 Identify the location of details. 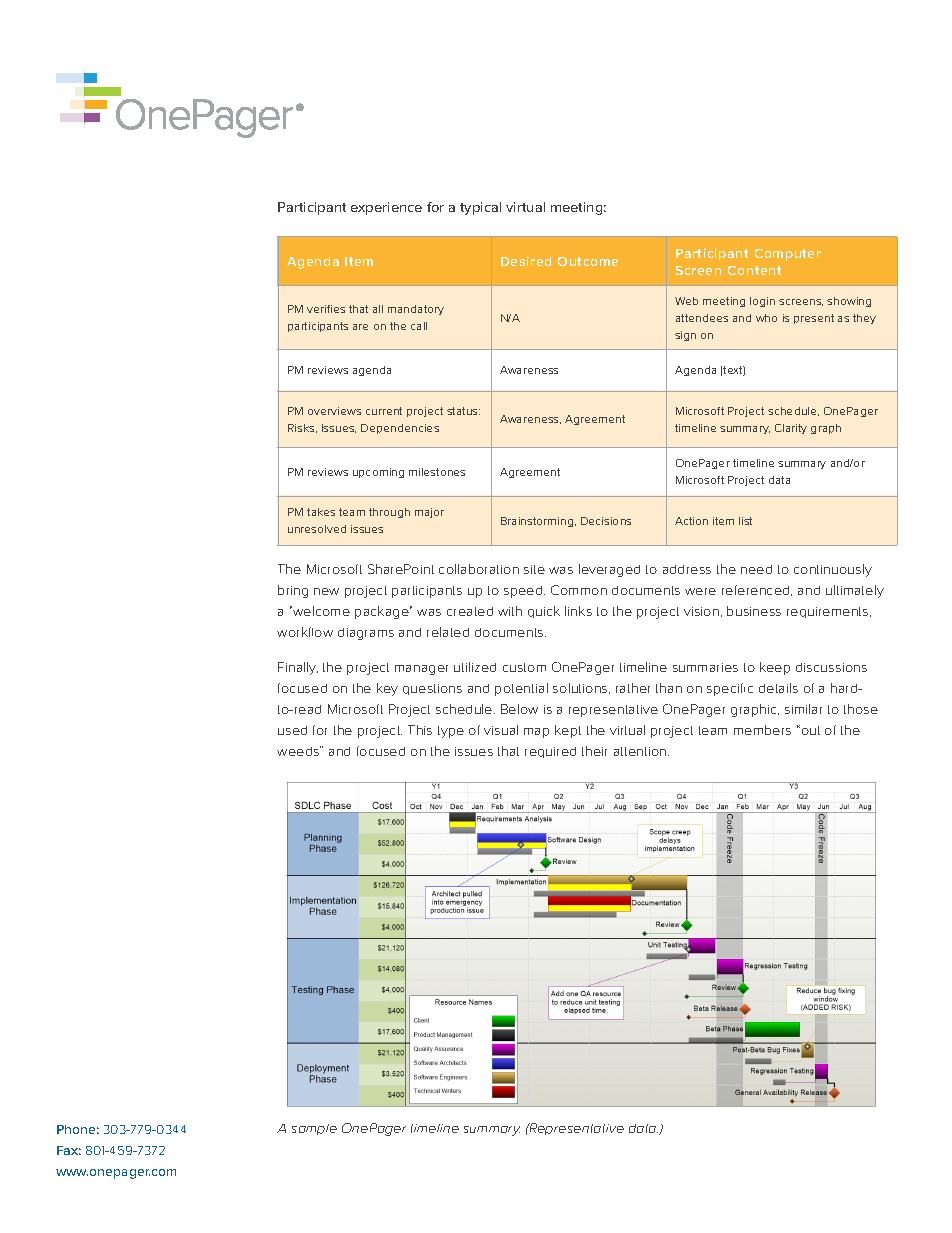
(778, 688).
